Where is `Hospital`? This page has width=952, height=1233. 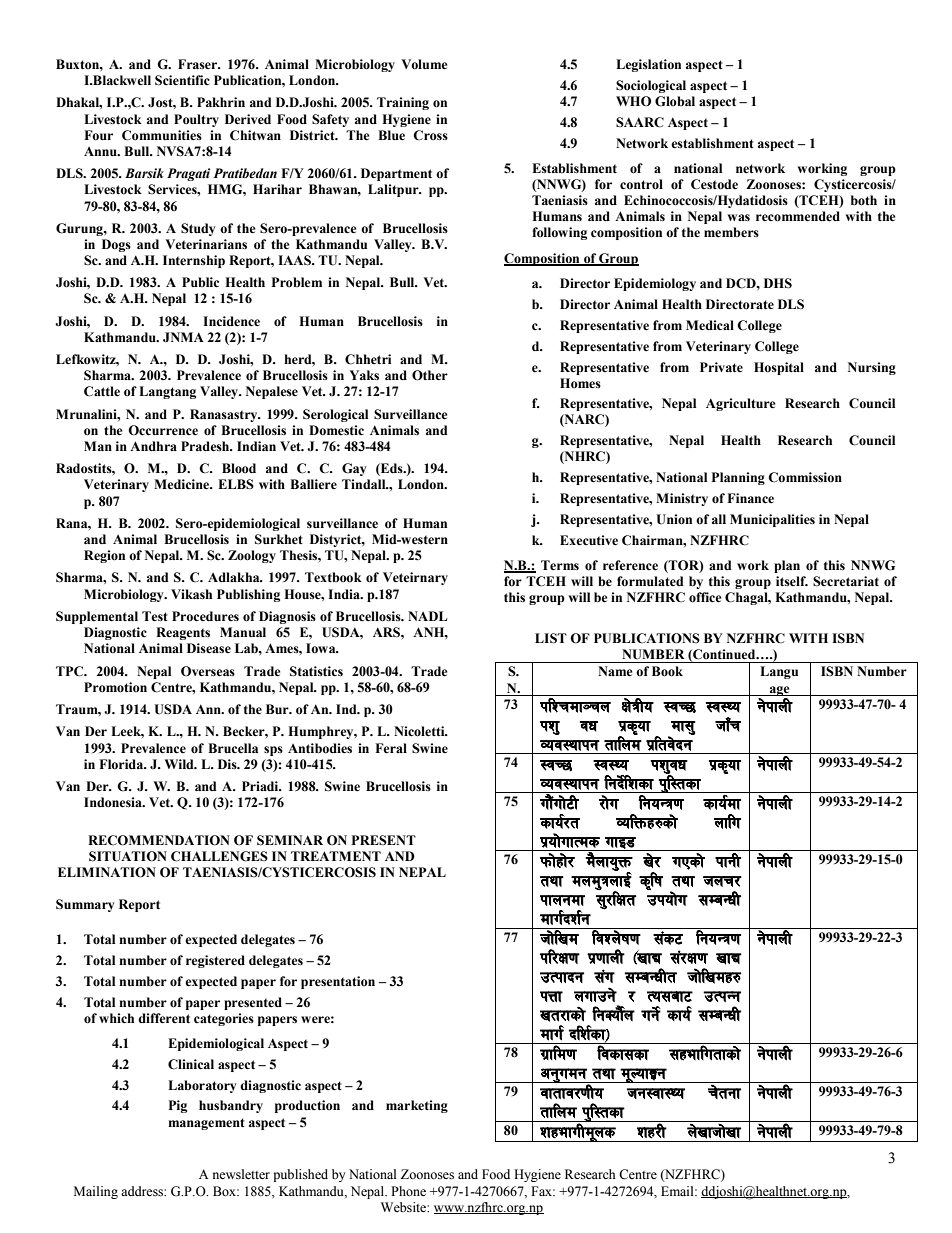 Hospital is located at coordinates (779, 368).
